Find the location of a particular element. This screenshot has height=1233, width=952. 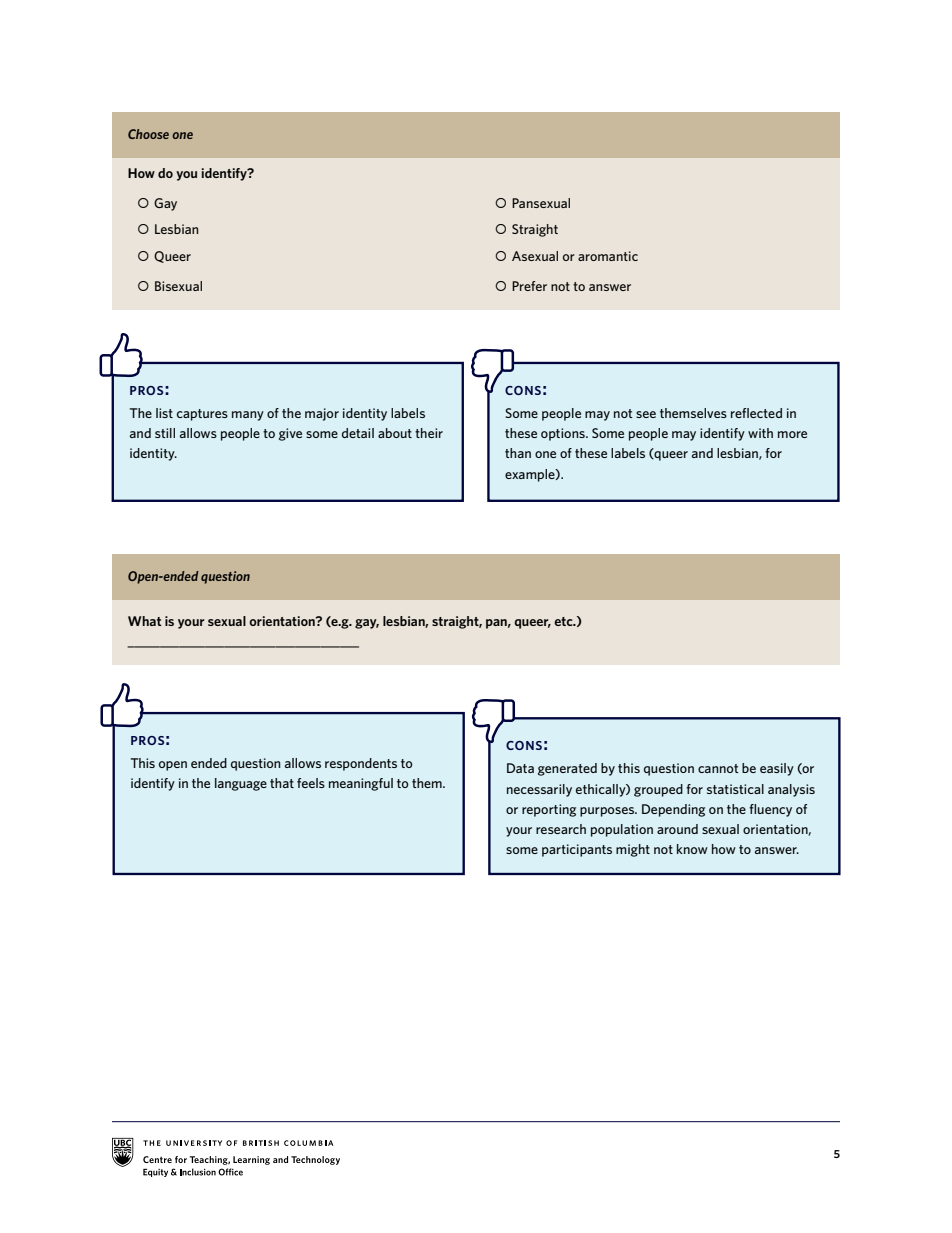

language is located at coordinates (241, 784).
